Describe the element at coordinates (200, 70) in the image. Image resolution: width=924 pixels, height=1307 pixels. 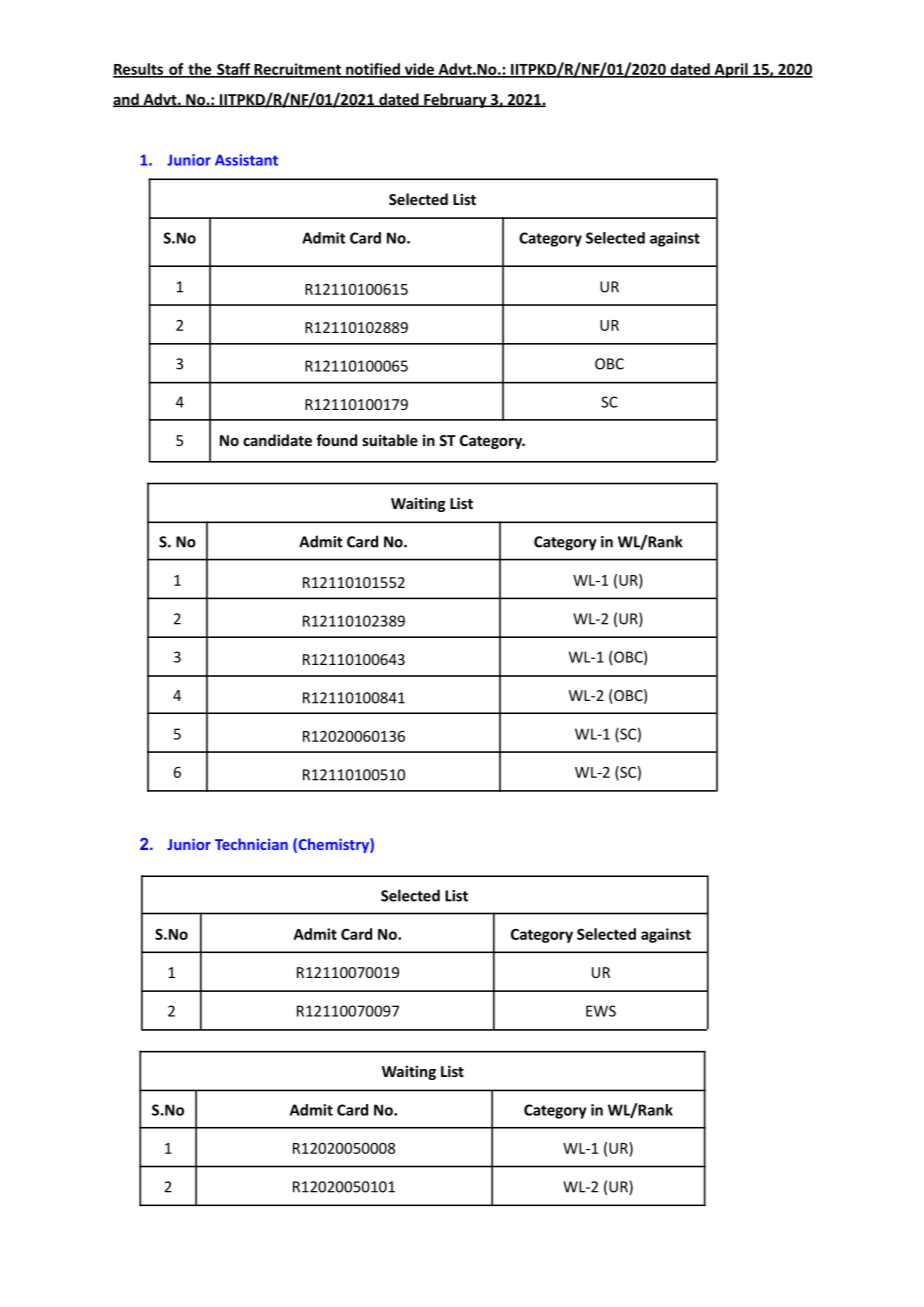
I see `the` at that location.
